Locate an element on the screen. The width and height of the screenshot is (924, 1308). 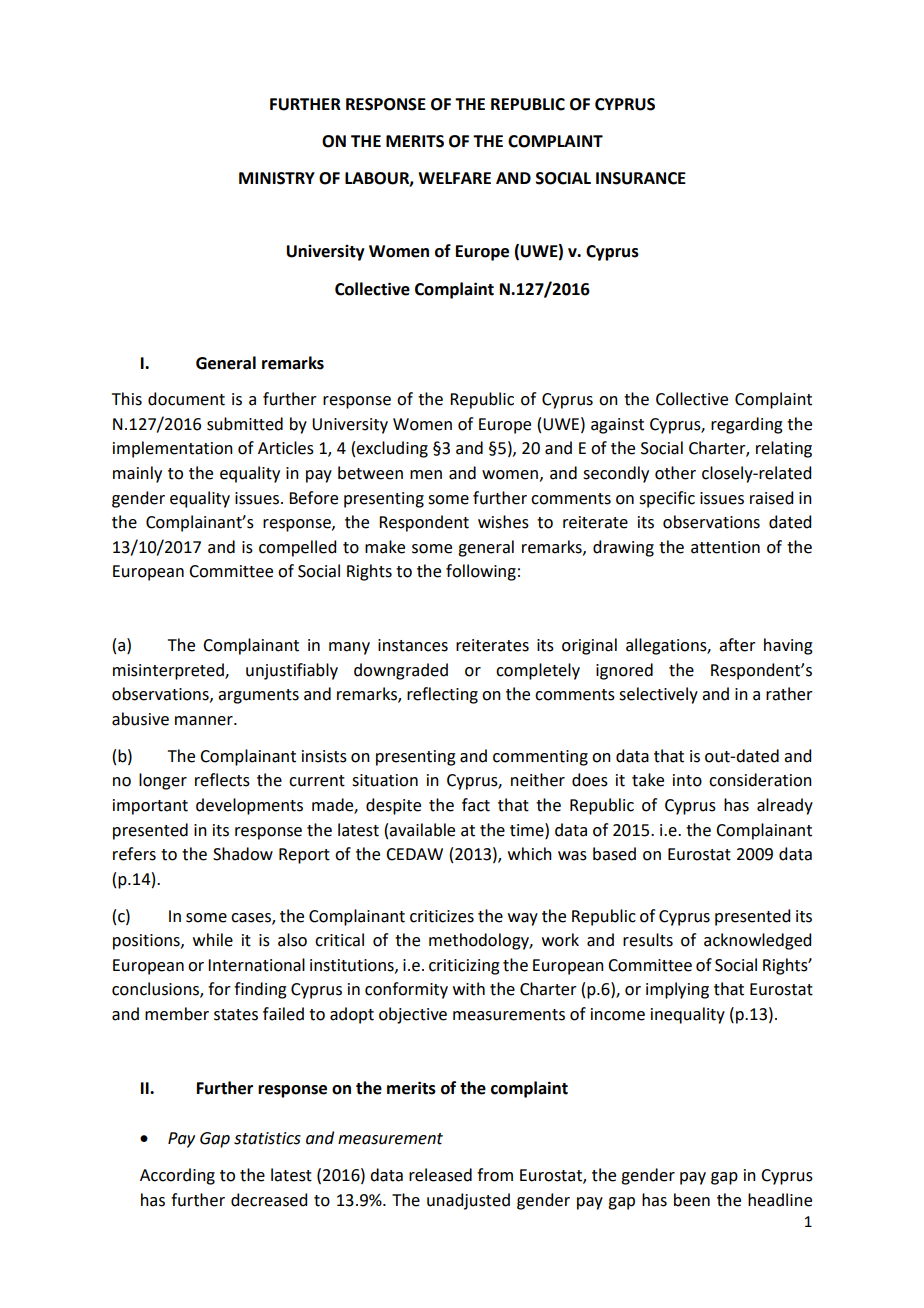
released is located at coordinates (440, 1175).
